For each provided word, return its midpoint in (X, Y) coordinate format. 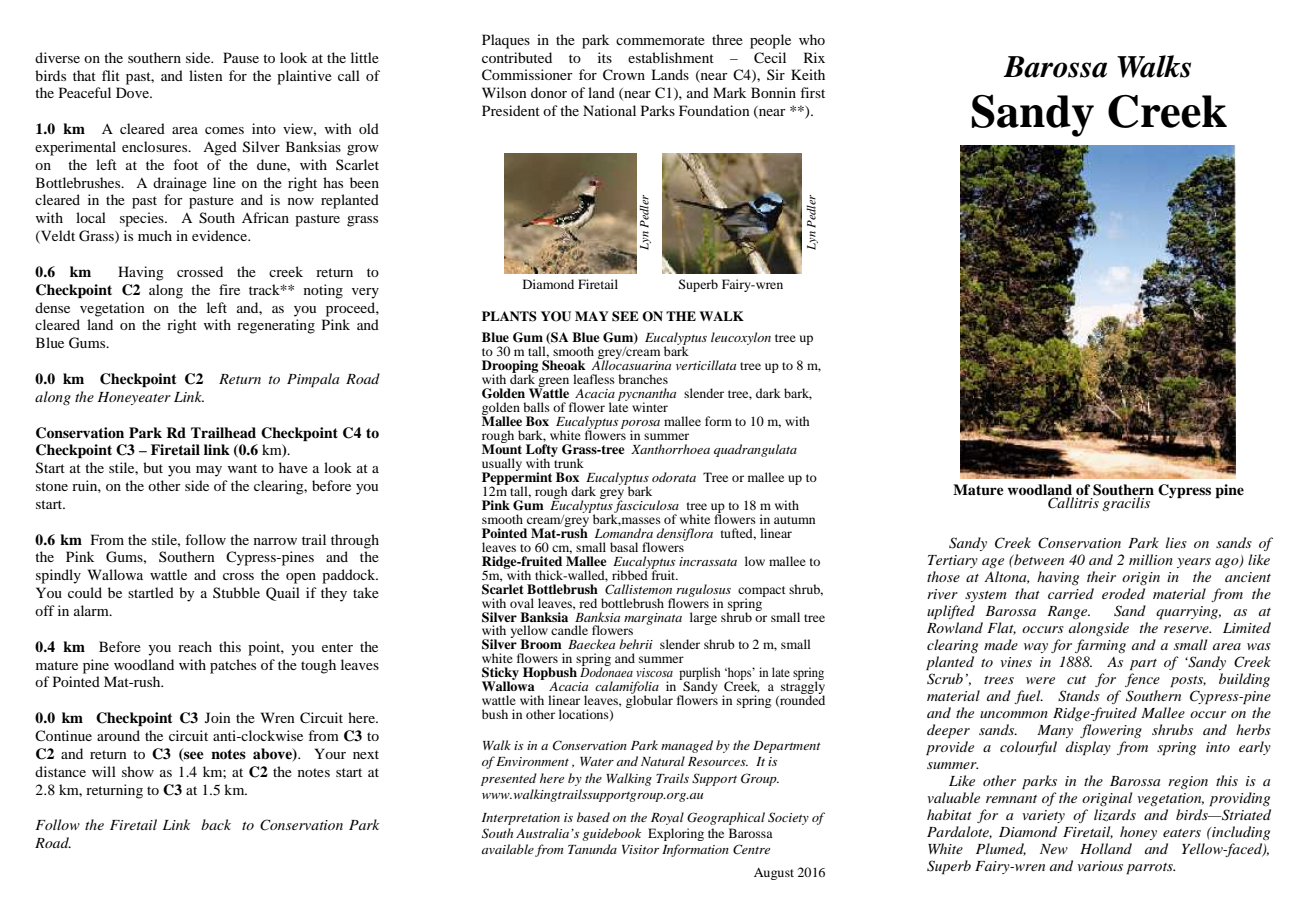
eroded (1123, 593)
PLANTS (509, 316)
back (216, 824)
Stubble (236, 592)
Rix (814, 57)
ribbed (630, 574)
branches (643, 379)
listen (206, 75)
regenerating (276, 326)
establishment (671, 57)
